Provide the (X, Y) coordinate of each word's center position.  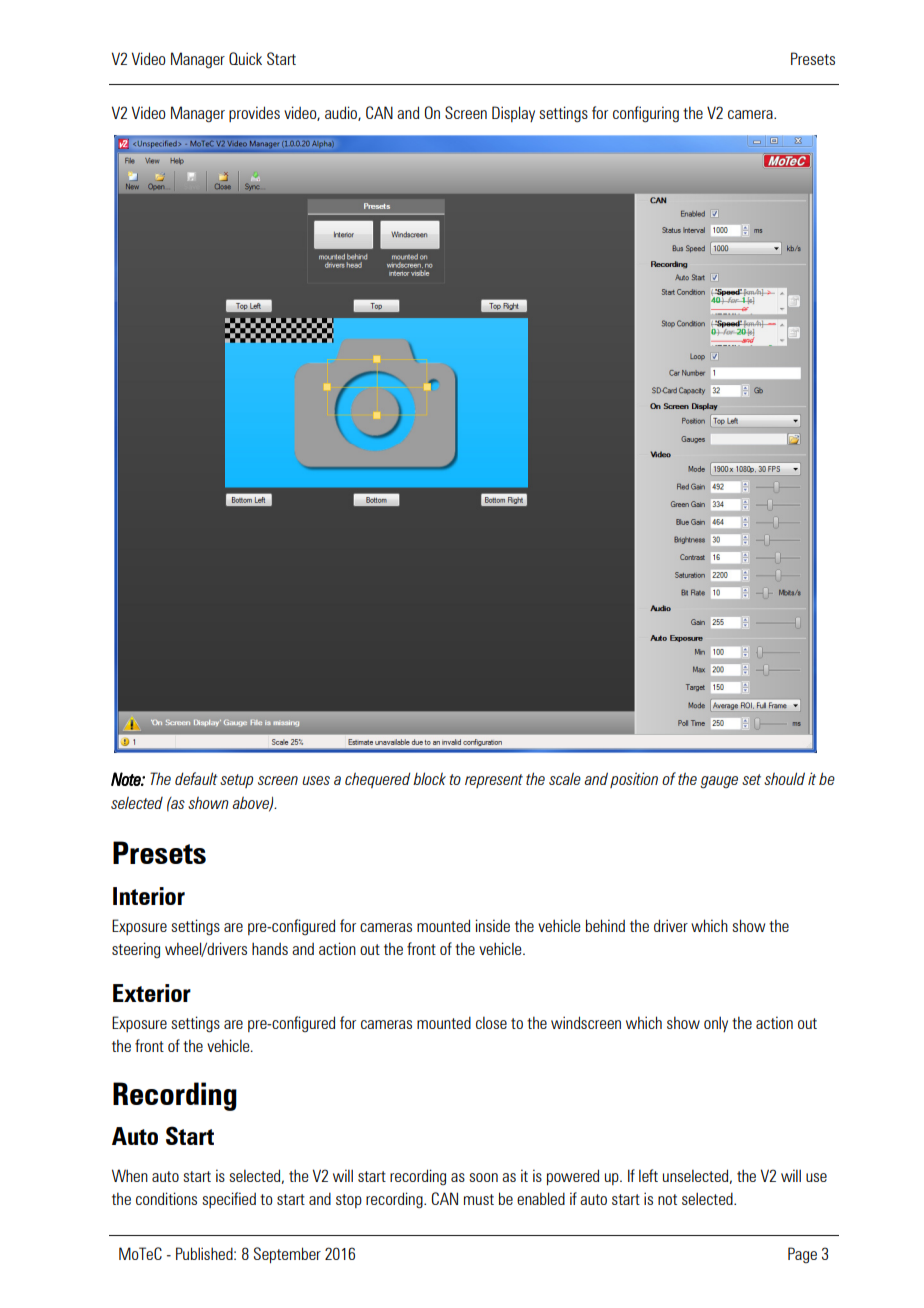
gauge (719, 782)
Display (513, 114)
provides (254, 114)
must (479, 1199)
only (716, 1024)
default (196, 778)
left (648, 1175)
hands (270, 948)
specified (229, 1200)
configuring (646, 114)
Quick (245, 58)
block (429, 778)
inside (493, 925)
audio (342, 113)
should (784, 778)
